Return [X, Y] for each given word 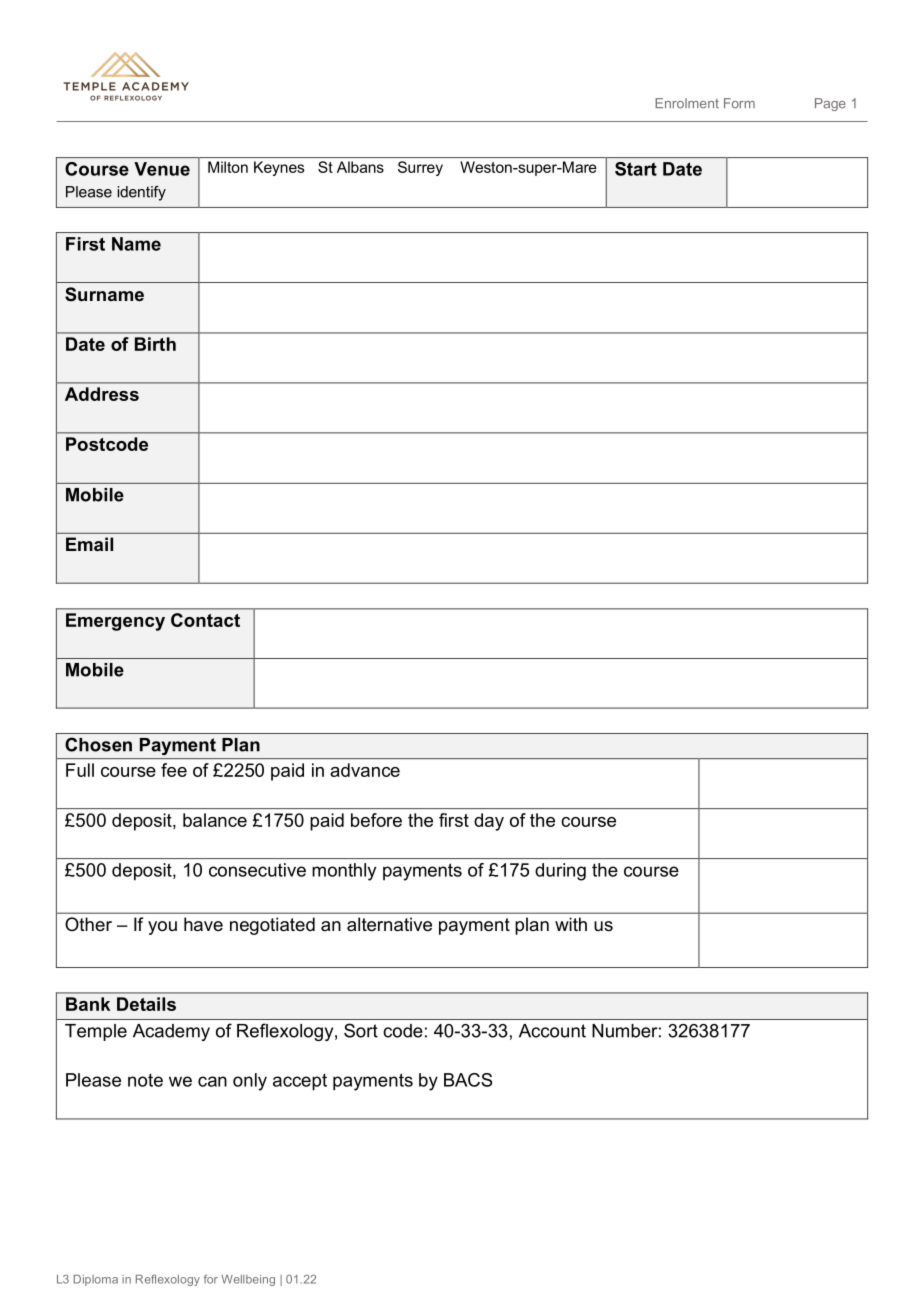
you [162, 928]
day [489, 822]
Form [739, 103]
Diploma [96, 1280]
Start [636, 169]
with [571, 924]
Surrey [420, 168]
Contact [205, 620]
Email [89, 544]
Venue [162, 169]
